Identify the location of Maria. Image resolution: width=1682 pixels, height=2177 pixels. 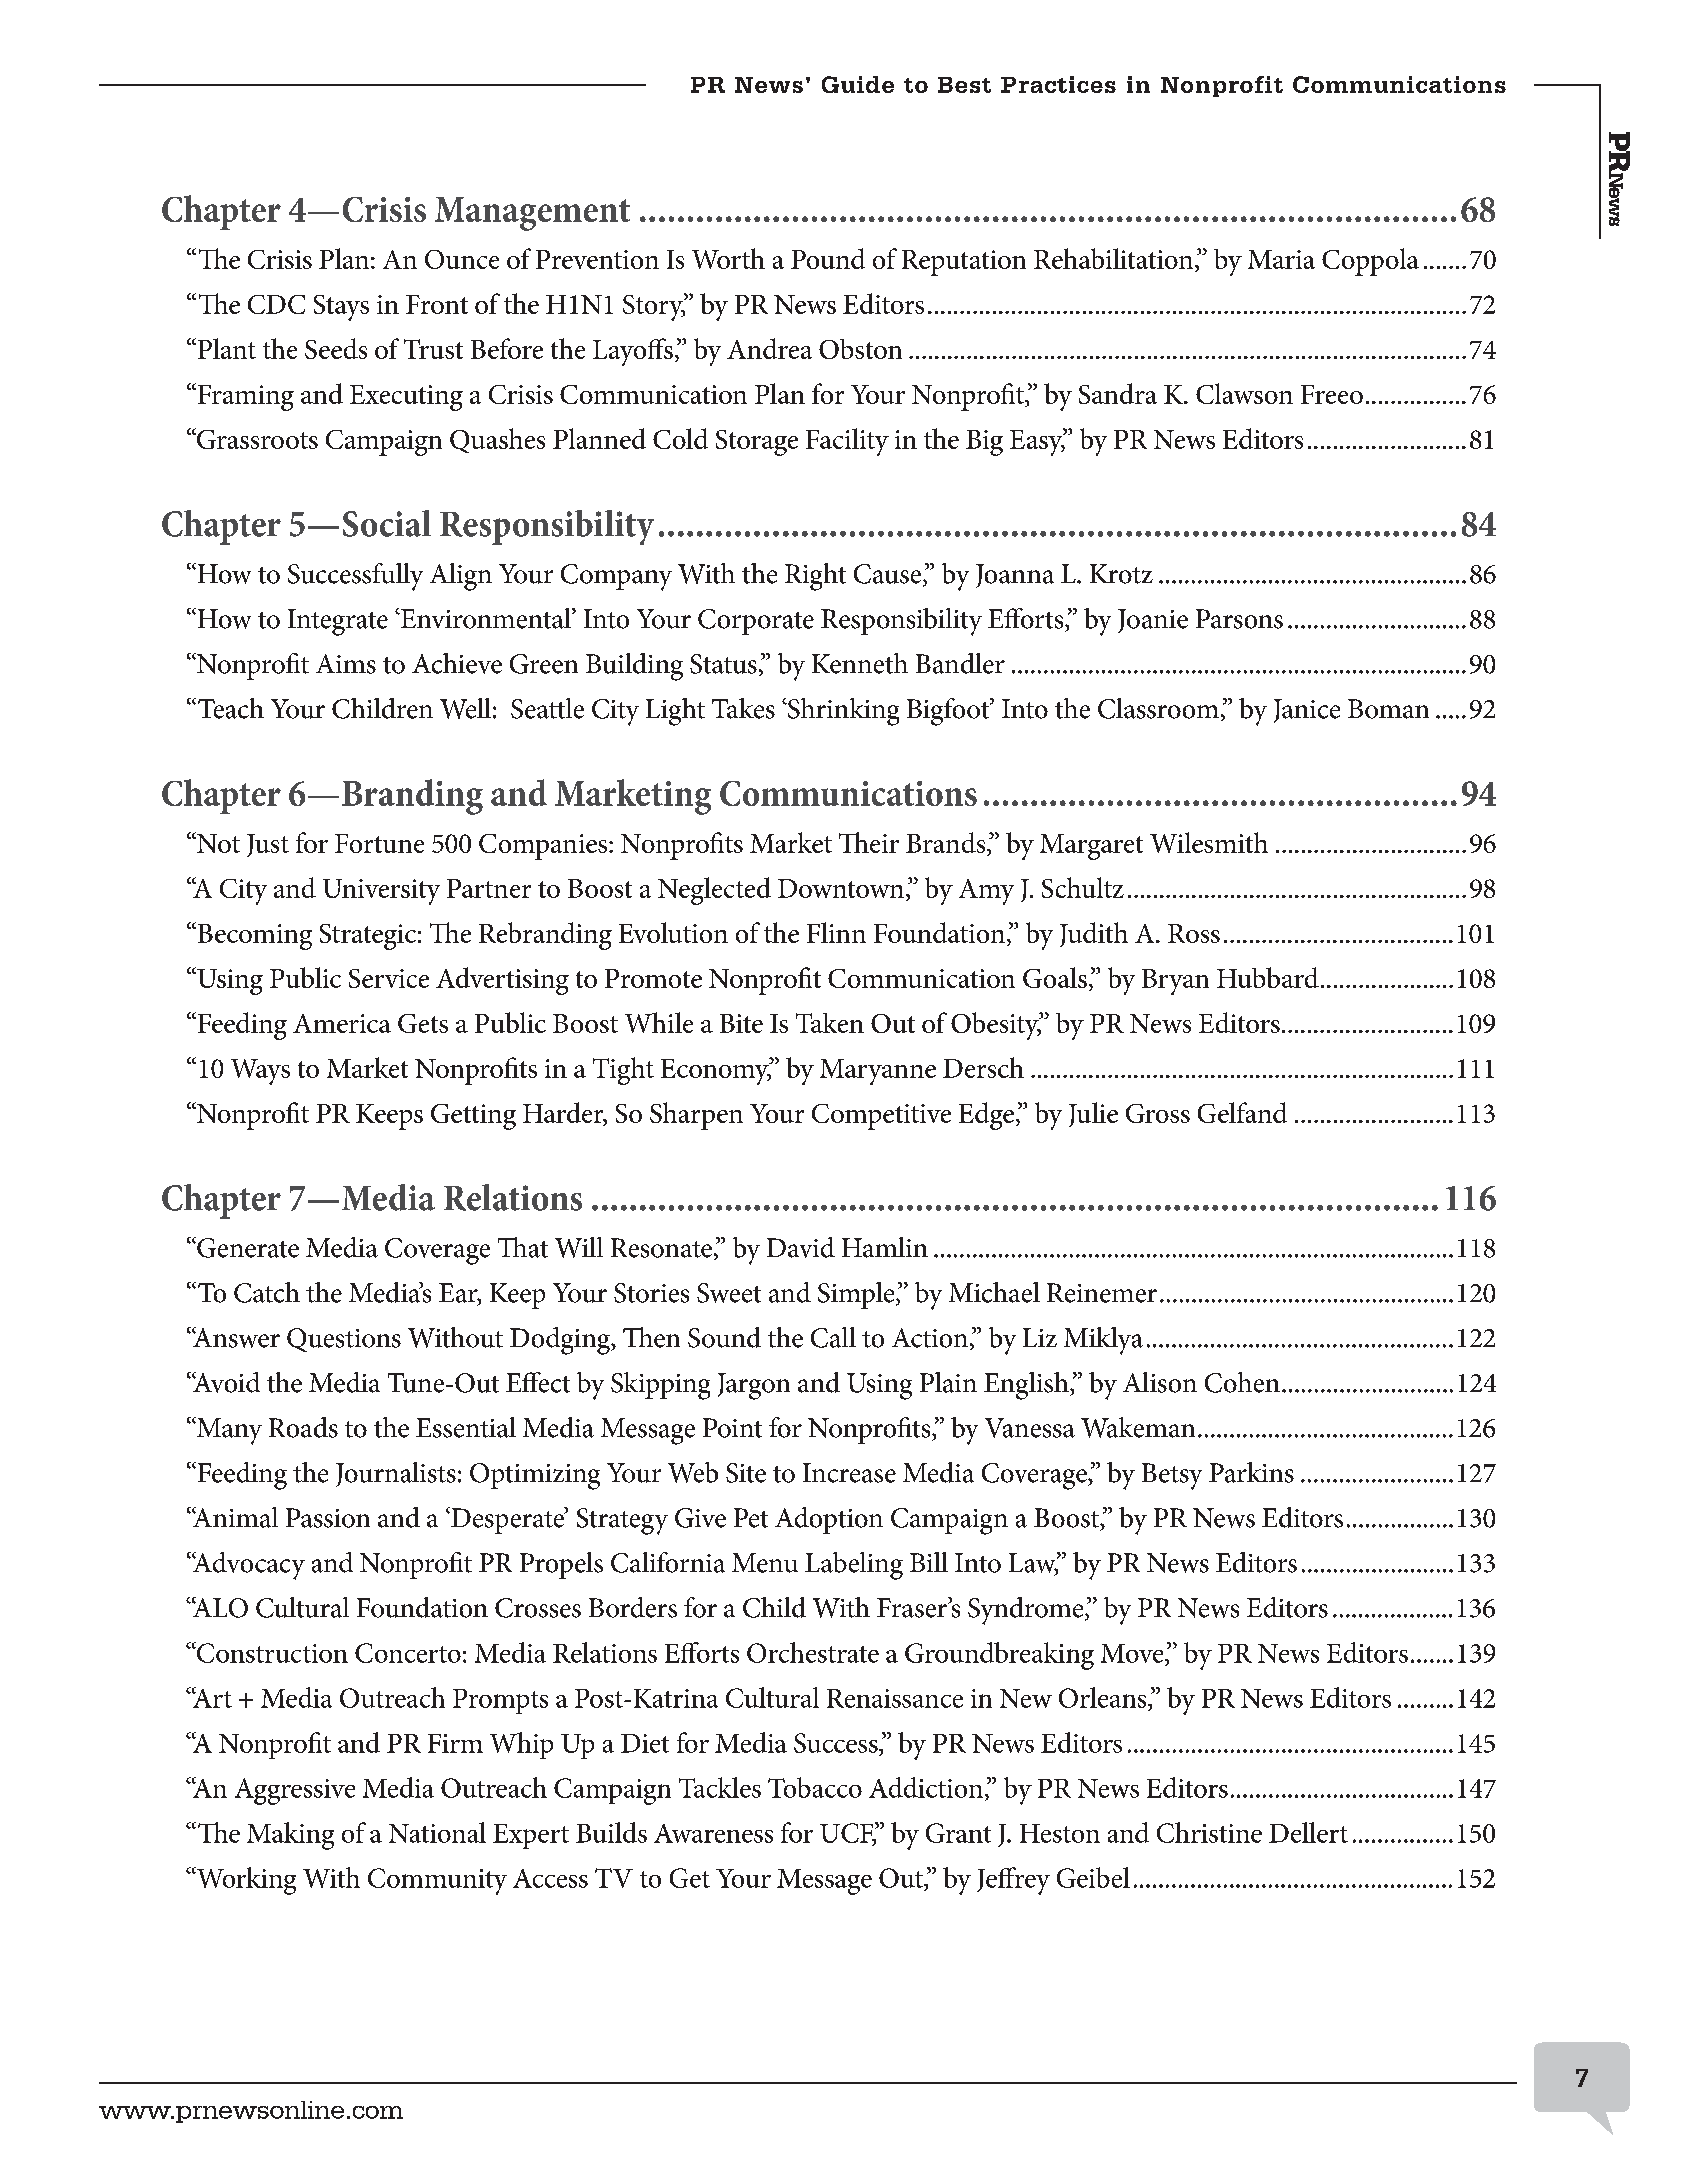
(1281, 259).
